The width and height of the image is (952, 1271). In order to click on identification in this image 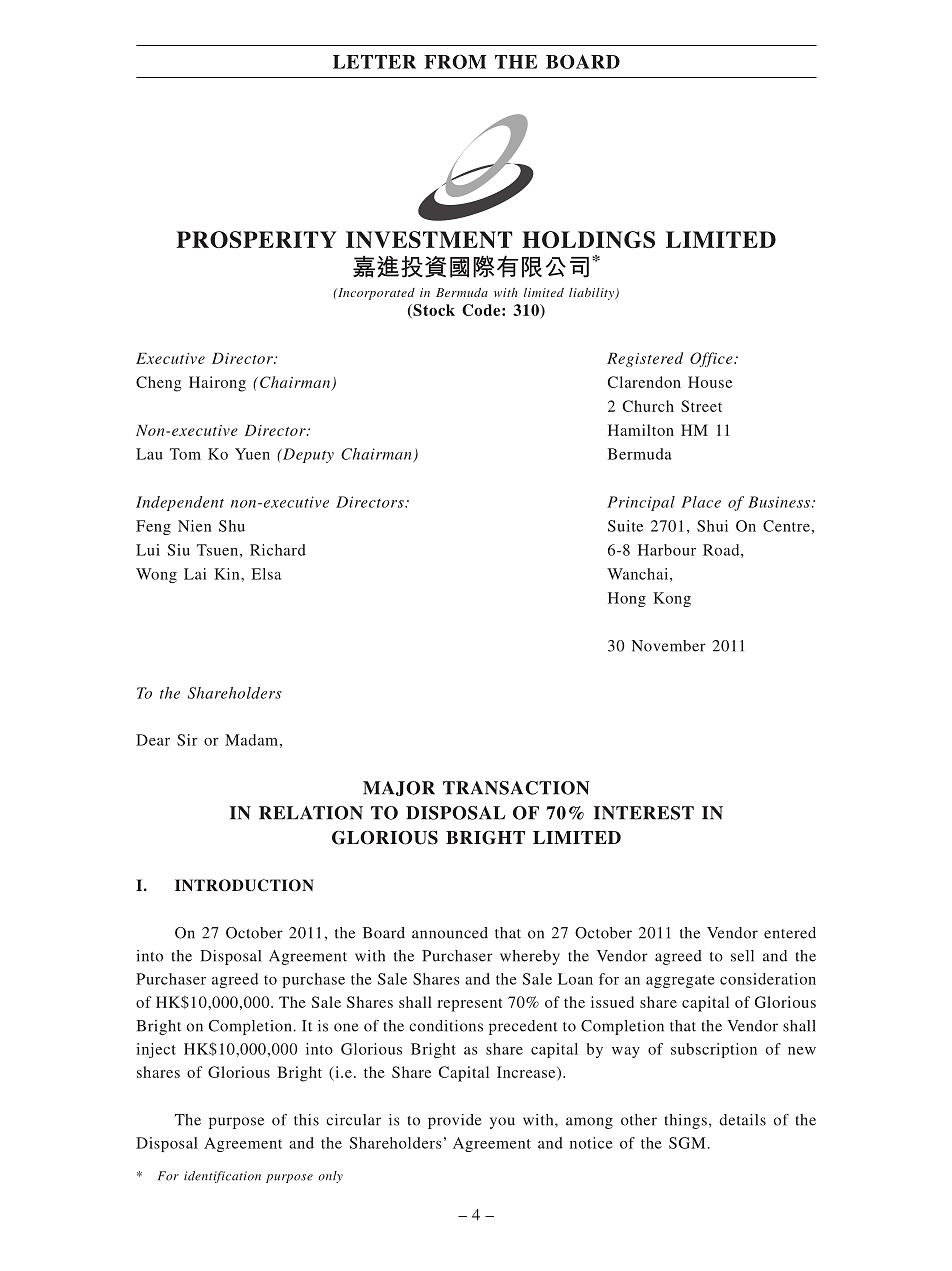, I will do `click(222, 1177)`.
